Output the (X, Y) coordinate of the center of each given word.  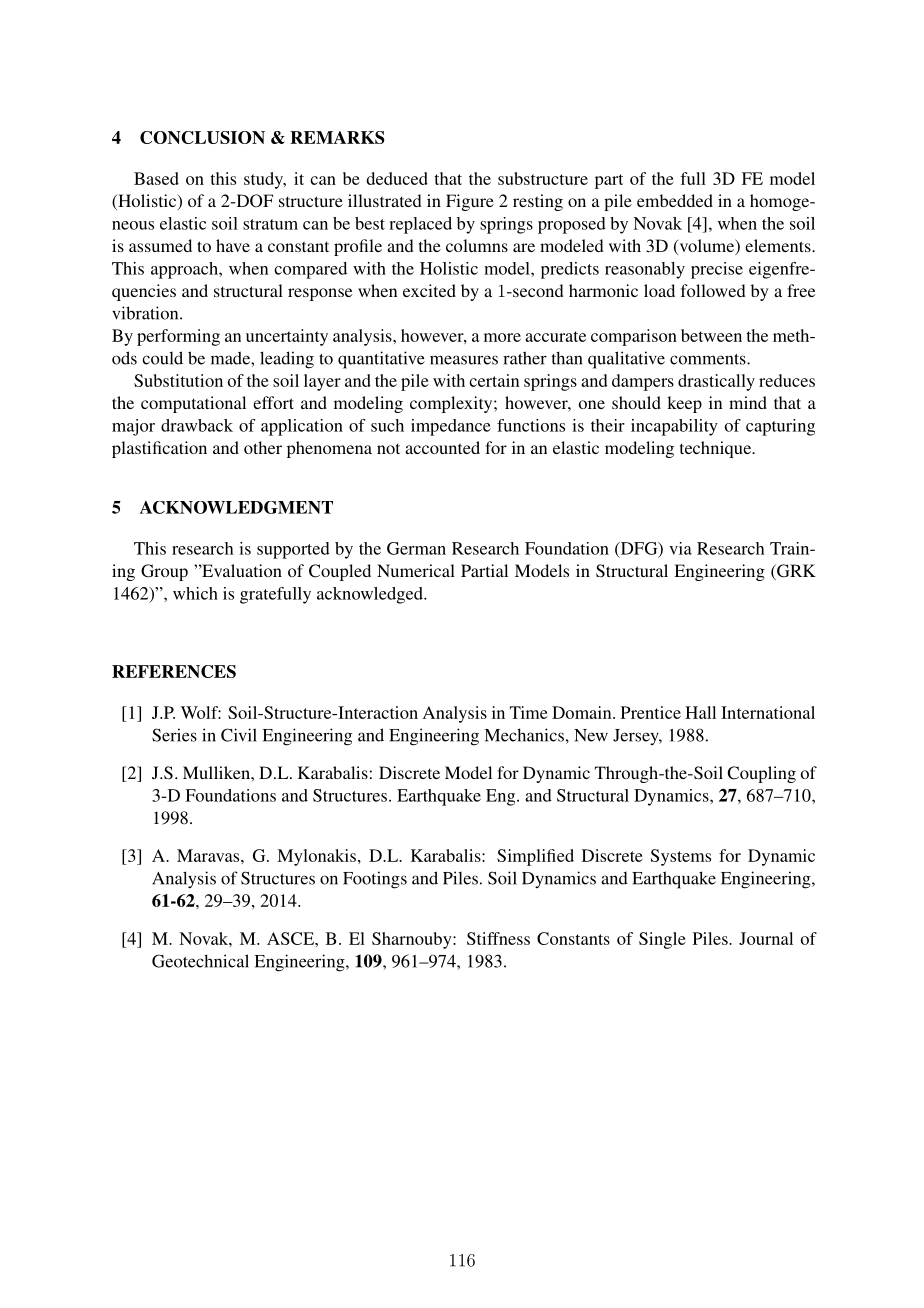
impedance (451, 427)
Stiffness (498, 938)
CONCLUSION (202, 137)
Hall (700, 712)
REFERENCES (174, 671)
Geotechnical (200, 961)
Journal (766, 938)
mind (748, 402)
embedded (675, 200)
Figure (470, 202)
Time (529, 712)
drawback (197, 425)
